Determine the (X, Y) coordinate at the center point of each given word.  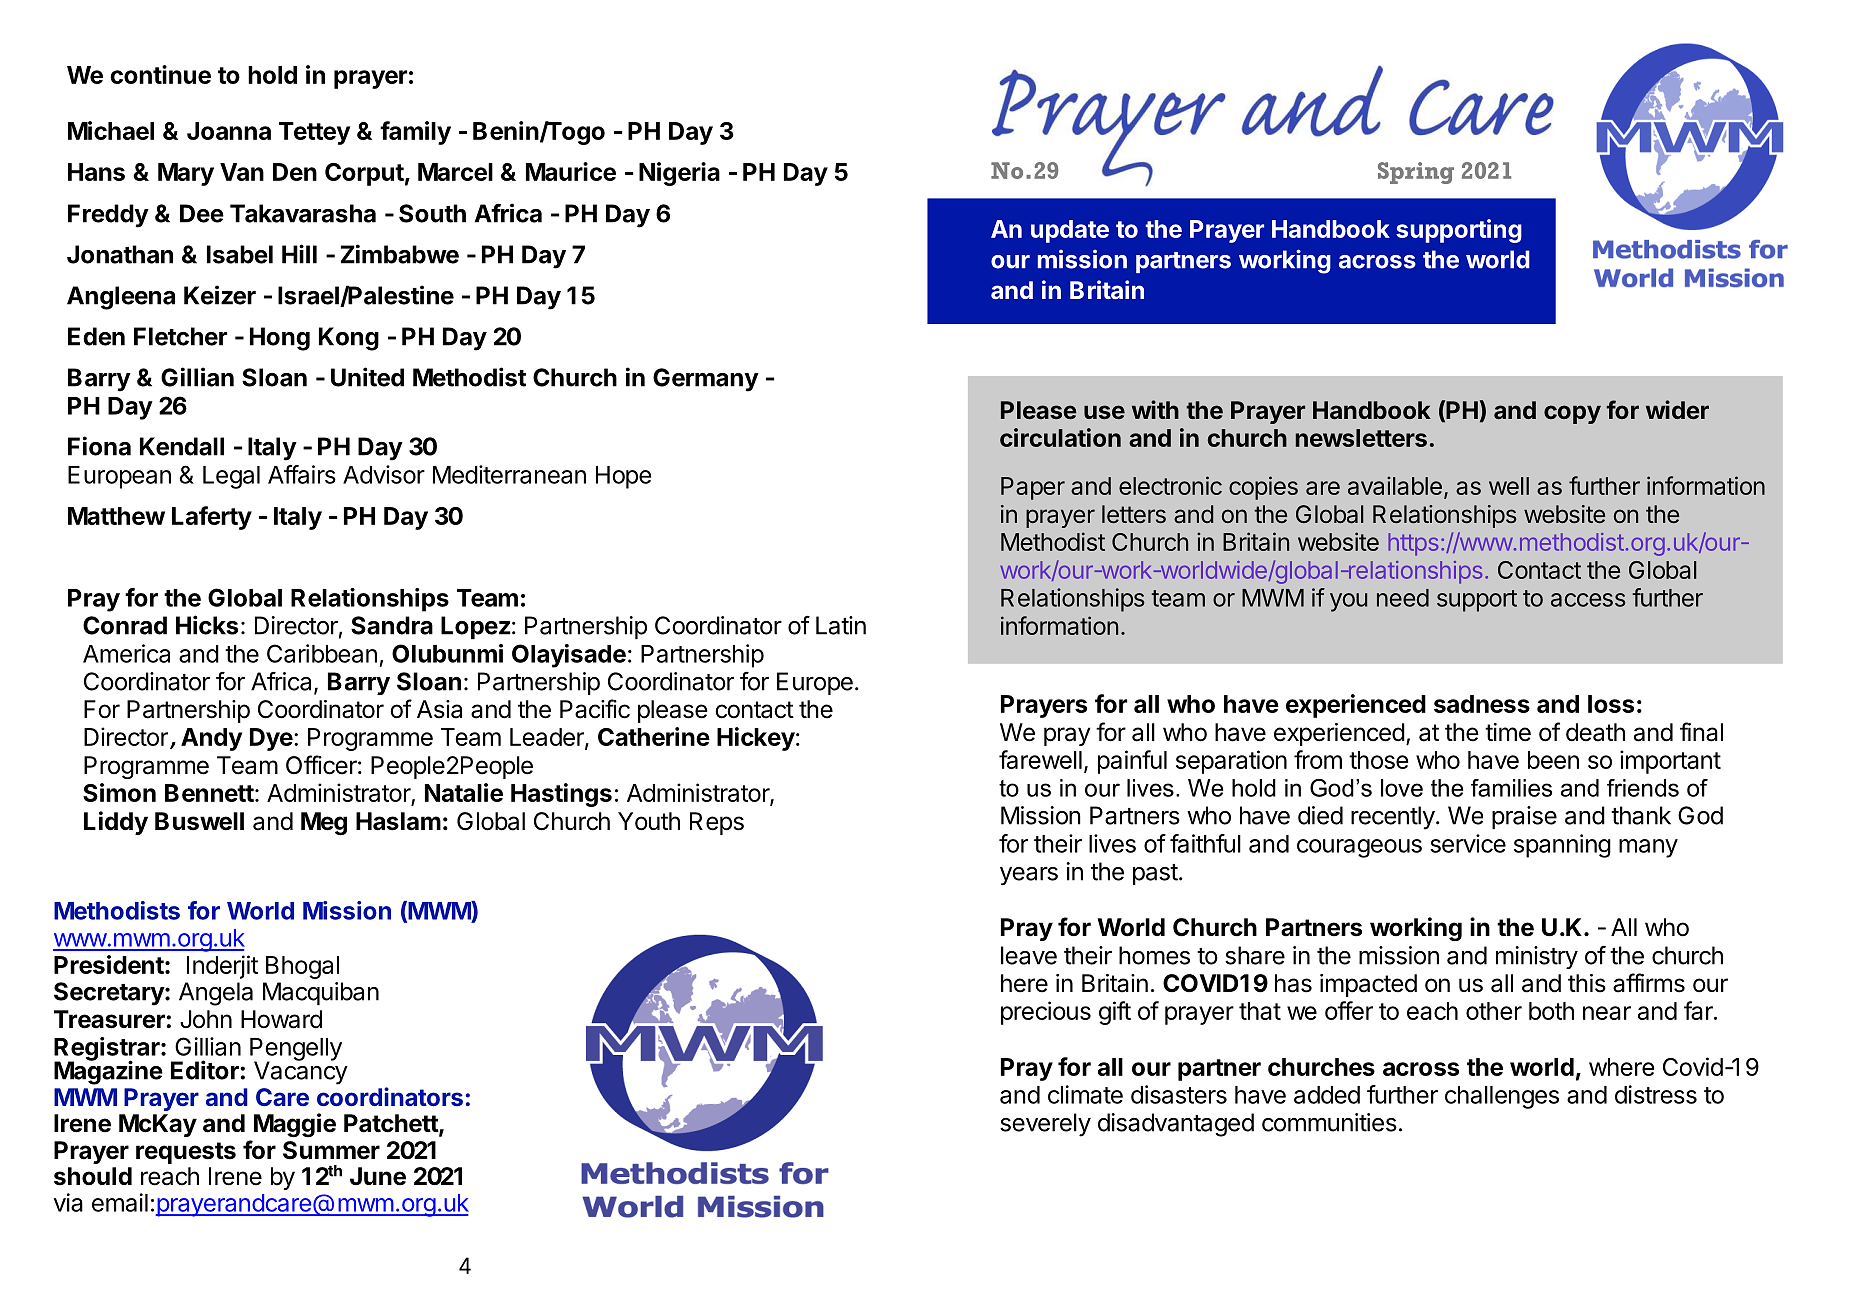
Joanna (229, 131)
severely (1045, 1125)
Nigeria (679, 174)
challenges (1502, 1097)
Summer (331, 1150)
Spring (1416, 173)
